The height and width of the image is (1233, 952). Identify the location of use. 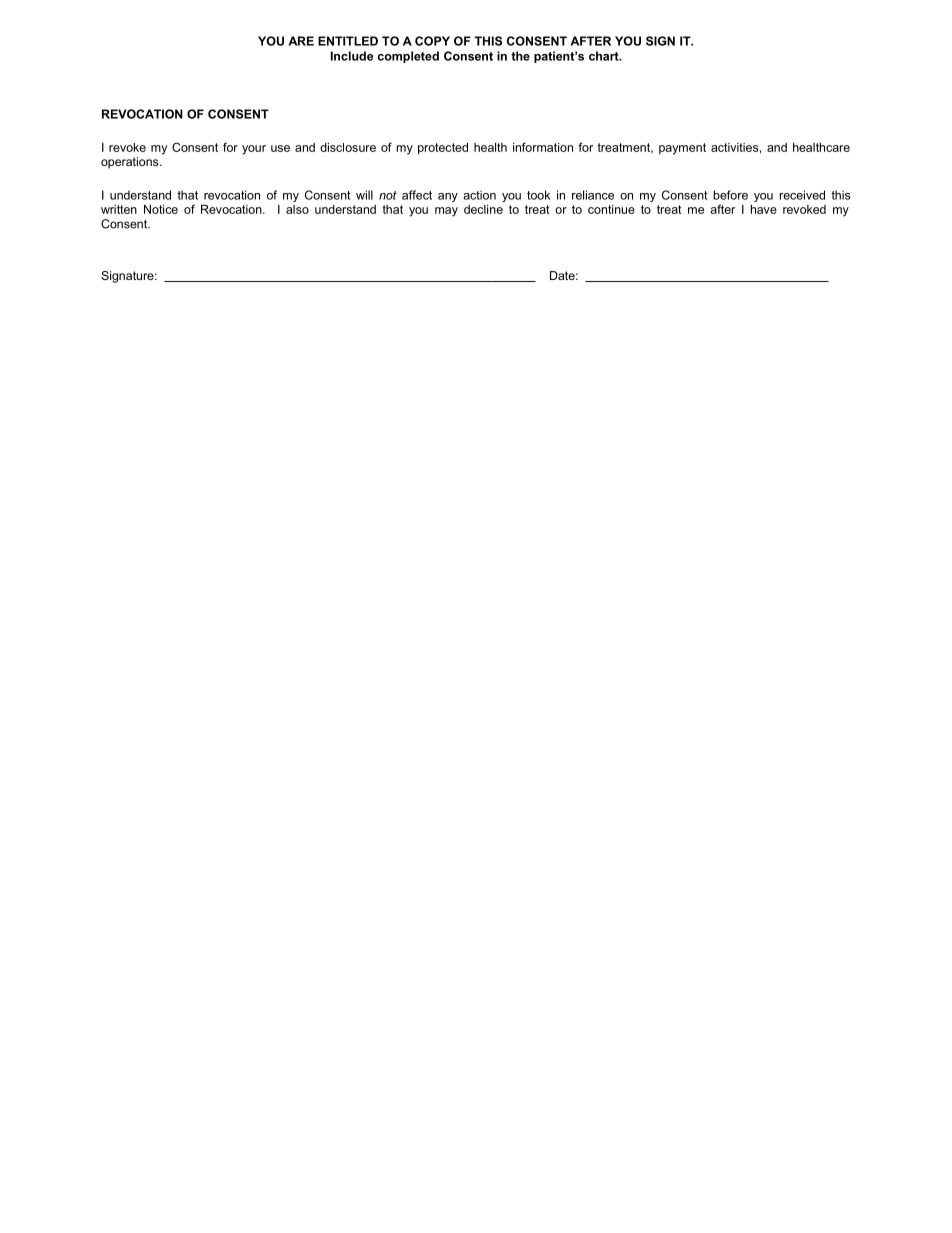
(280, 148).
